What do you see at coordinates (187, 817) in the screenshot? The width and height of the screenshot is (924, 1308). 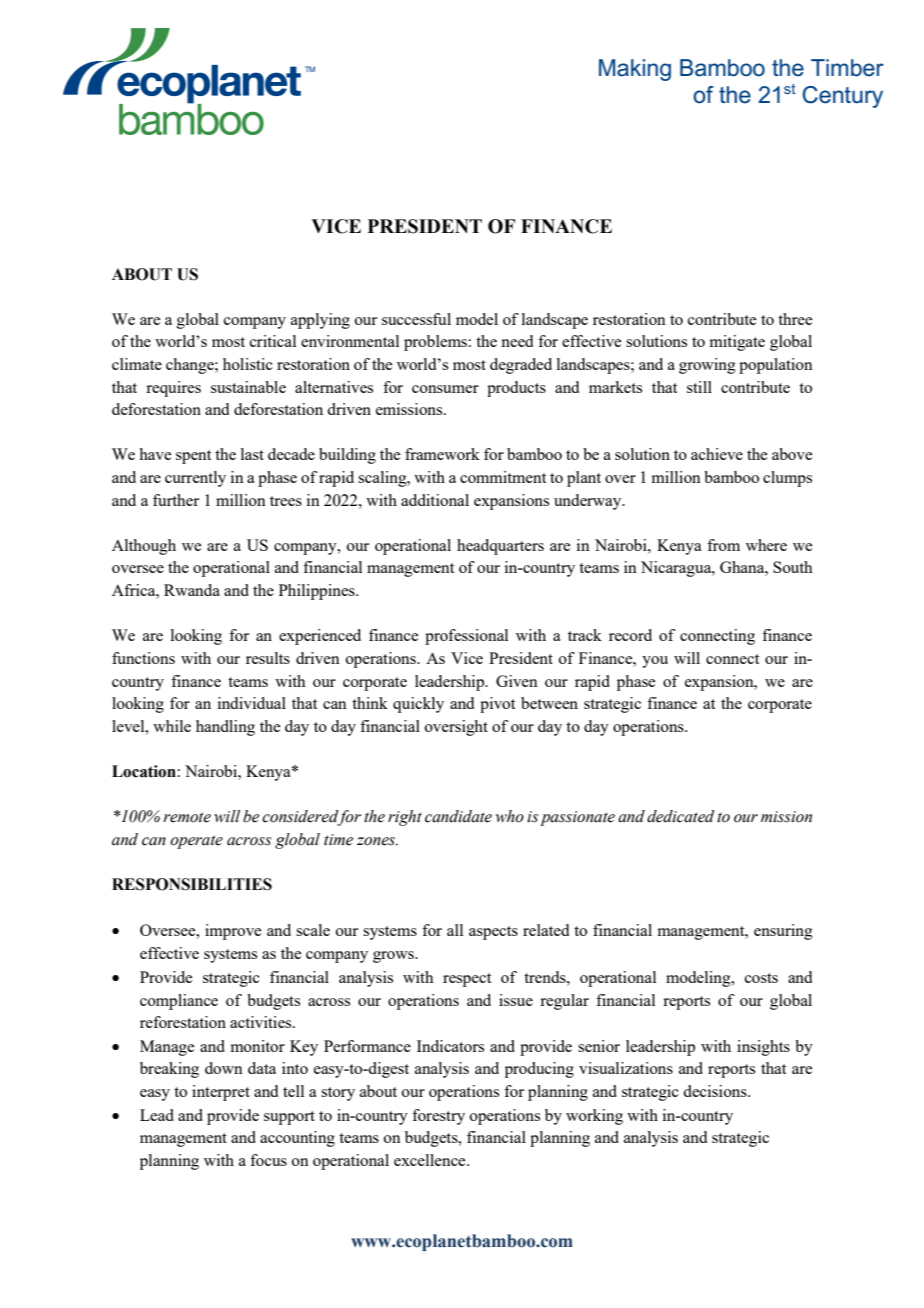 I see `remote` at bounding box center [187, 817].
